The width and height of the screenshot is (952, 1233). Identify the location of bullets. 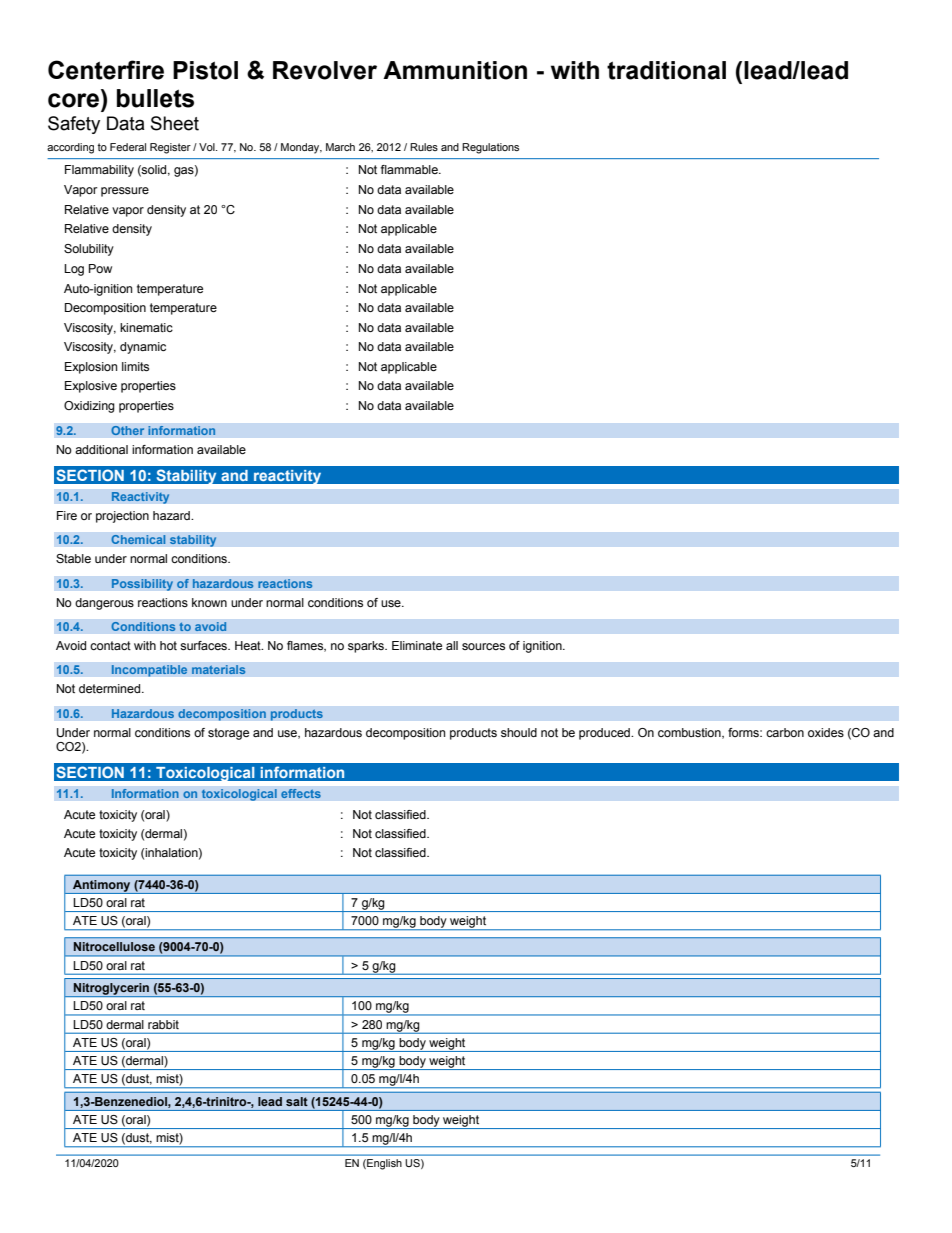
(155, 98).
